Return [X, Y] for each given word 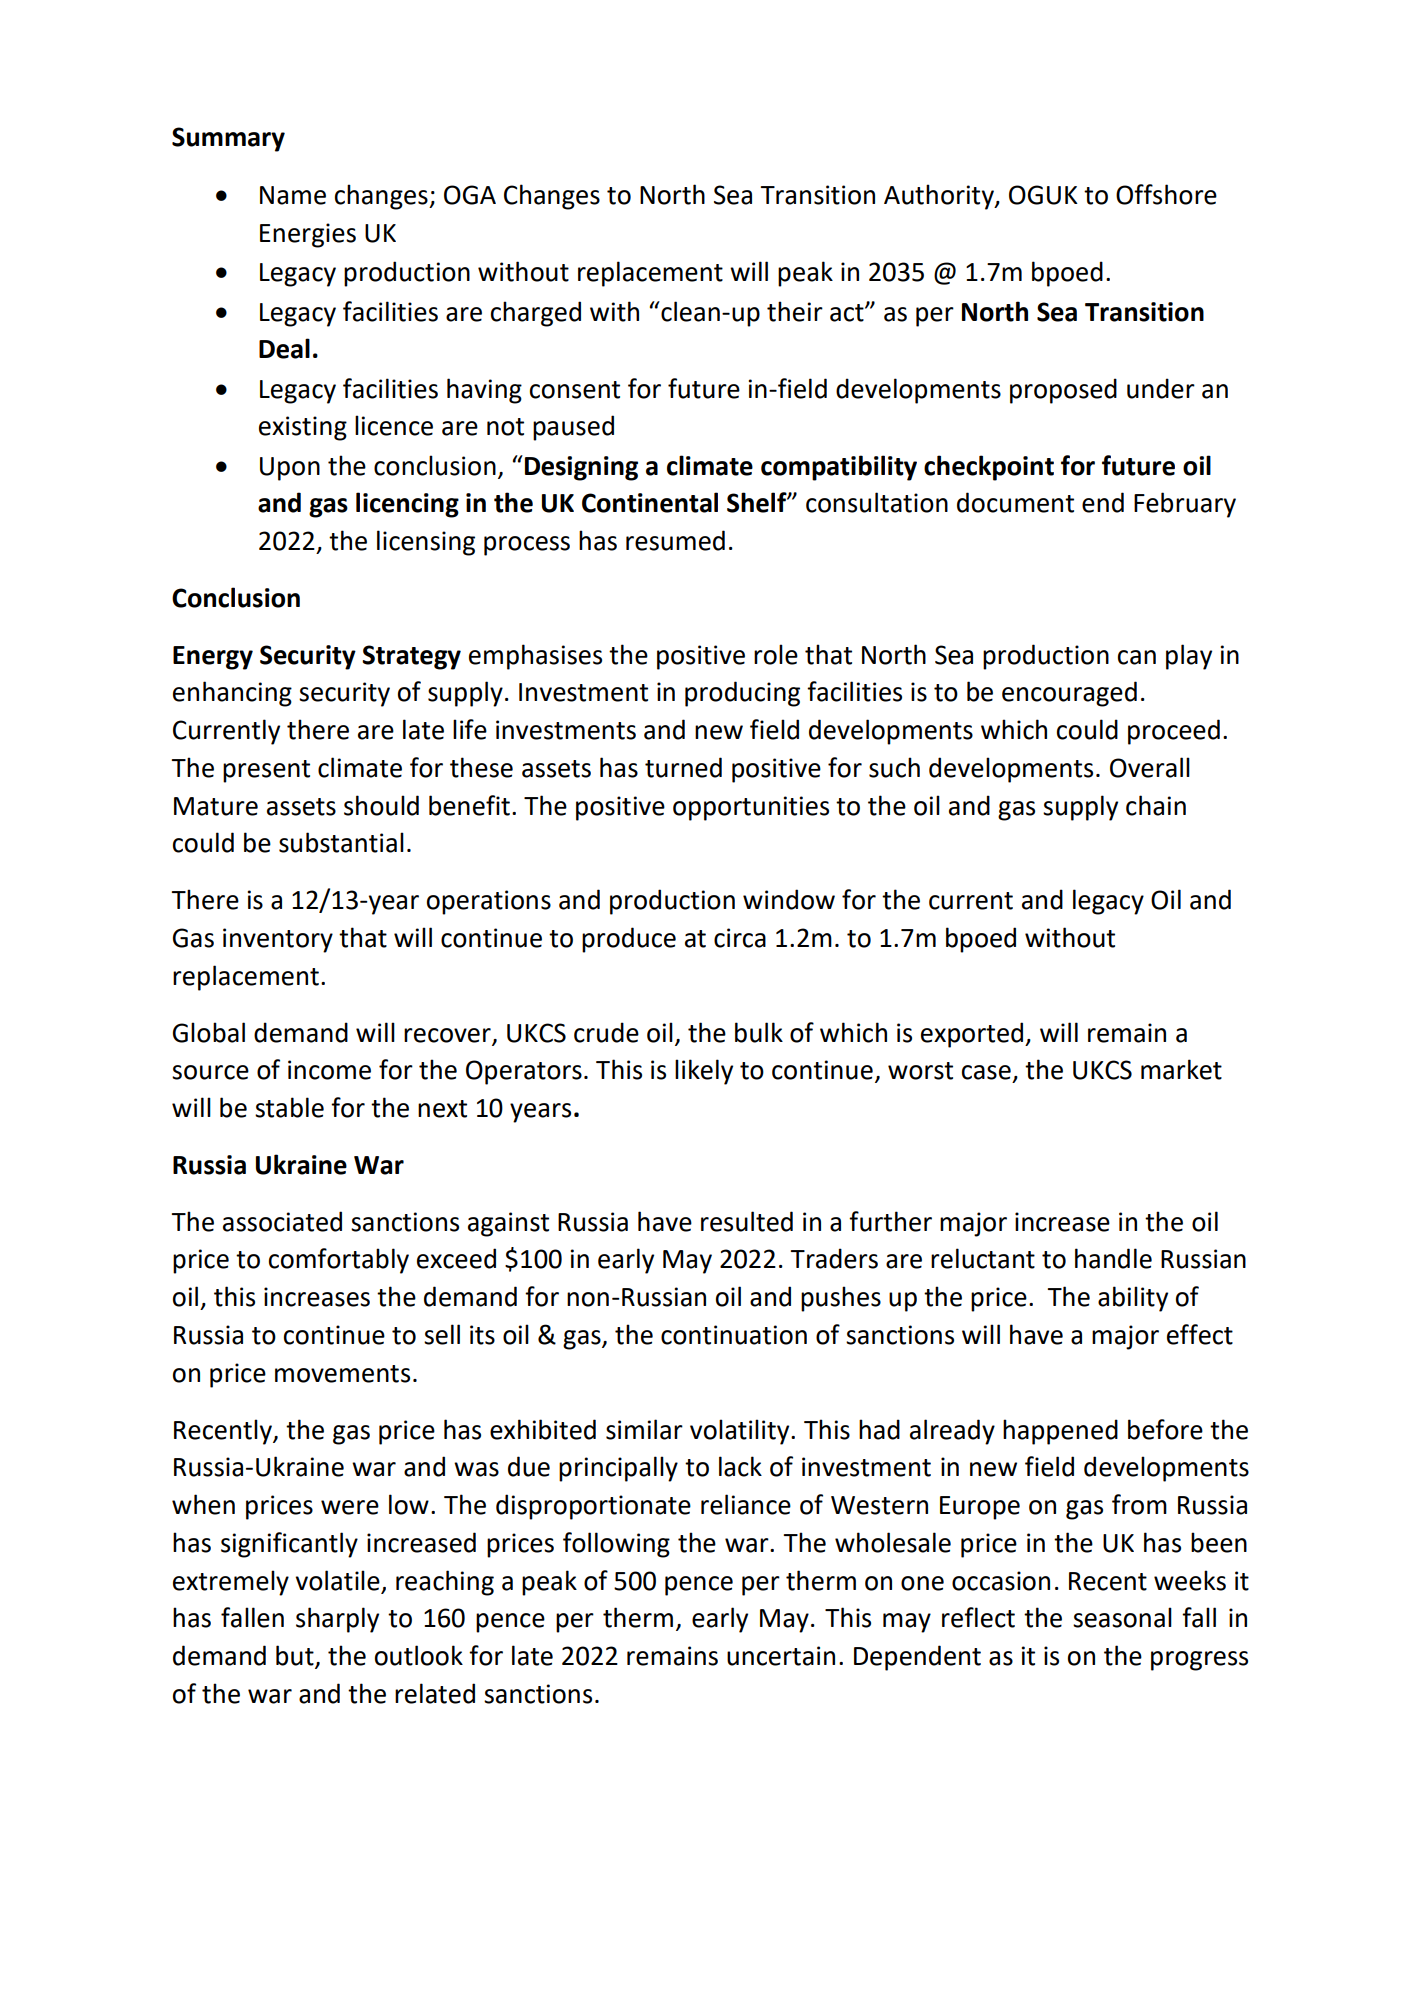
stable [289, 1107]
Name [293, 195]
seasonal [1122, 1617]
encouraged [1069, 694]
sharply [337, 1620]
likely [704, 1072]
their [795, 311]
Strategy [411, 657]
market [1181, 1069]
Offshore [1166, 194]
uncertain [781, 1656]
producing [742, 694]
